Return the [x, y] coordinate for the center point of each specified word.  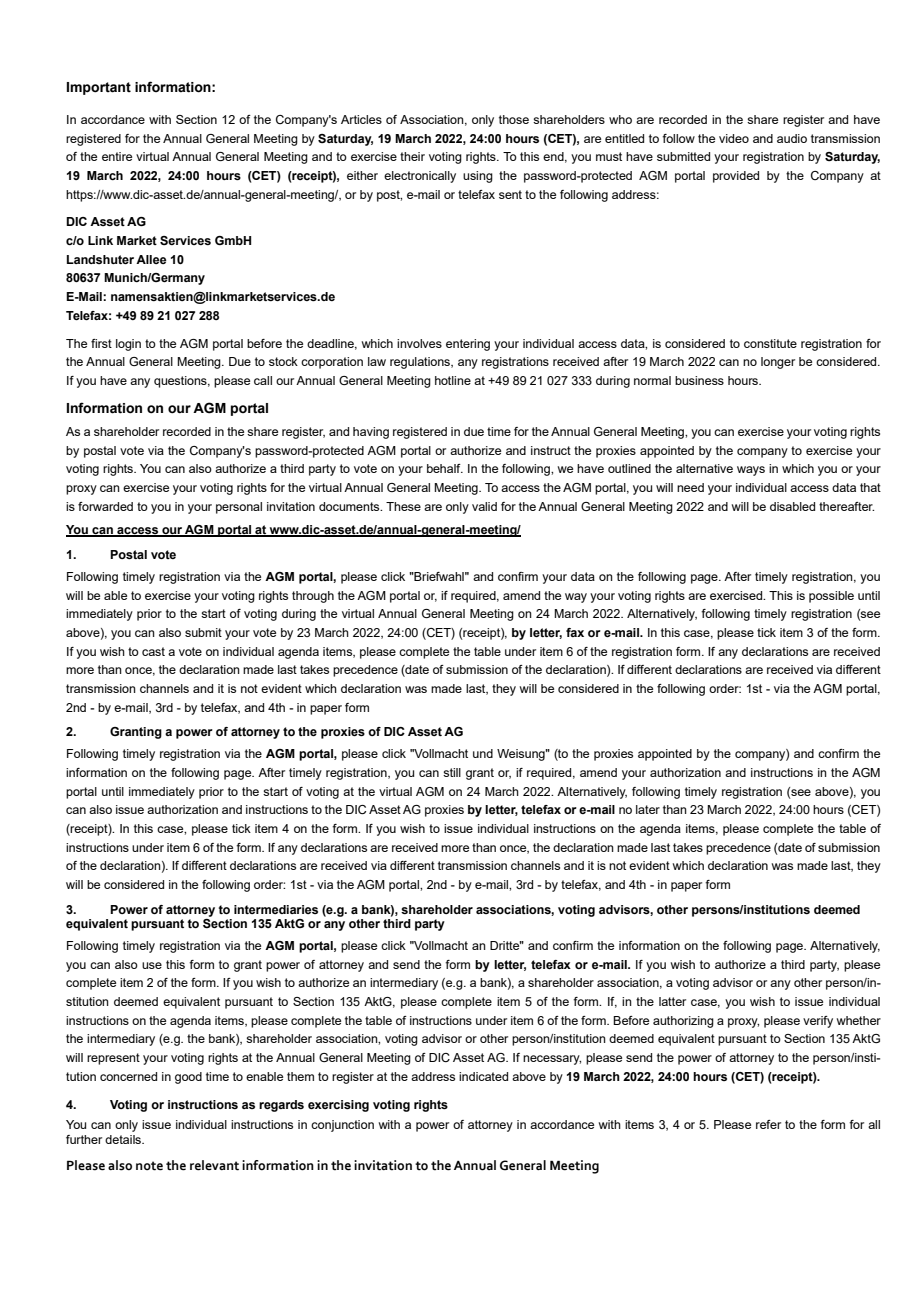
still [452, 772]
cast [153, 651]
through [313, 597]
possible [831, 597]
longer [778, 363]
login [128, 345]
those [514, 119]
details [124, 1139]
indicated [483, 1076]
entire [117, 156]
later [648, 809]
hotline [453, 380]
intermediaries [276, 909]
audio [792, 138]
